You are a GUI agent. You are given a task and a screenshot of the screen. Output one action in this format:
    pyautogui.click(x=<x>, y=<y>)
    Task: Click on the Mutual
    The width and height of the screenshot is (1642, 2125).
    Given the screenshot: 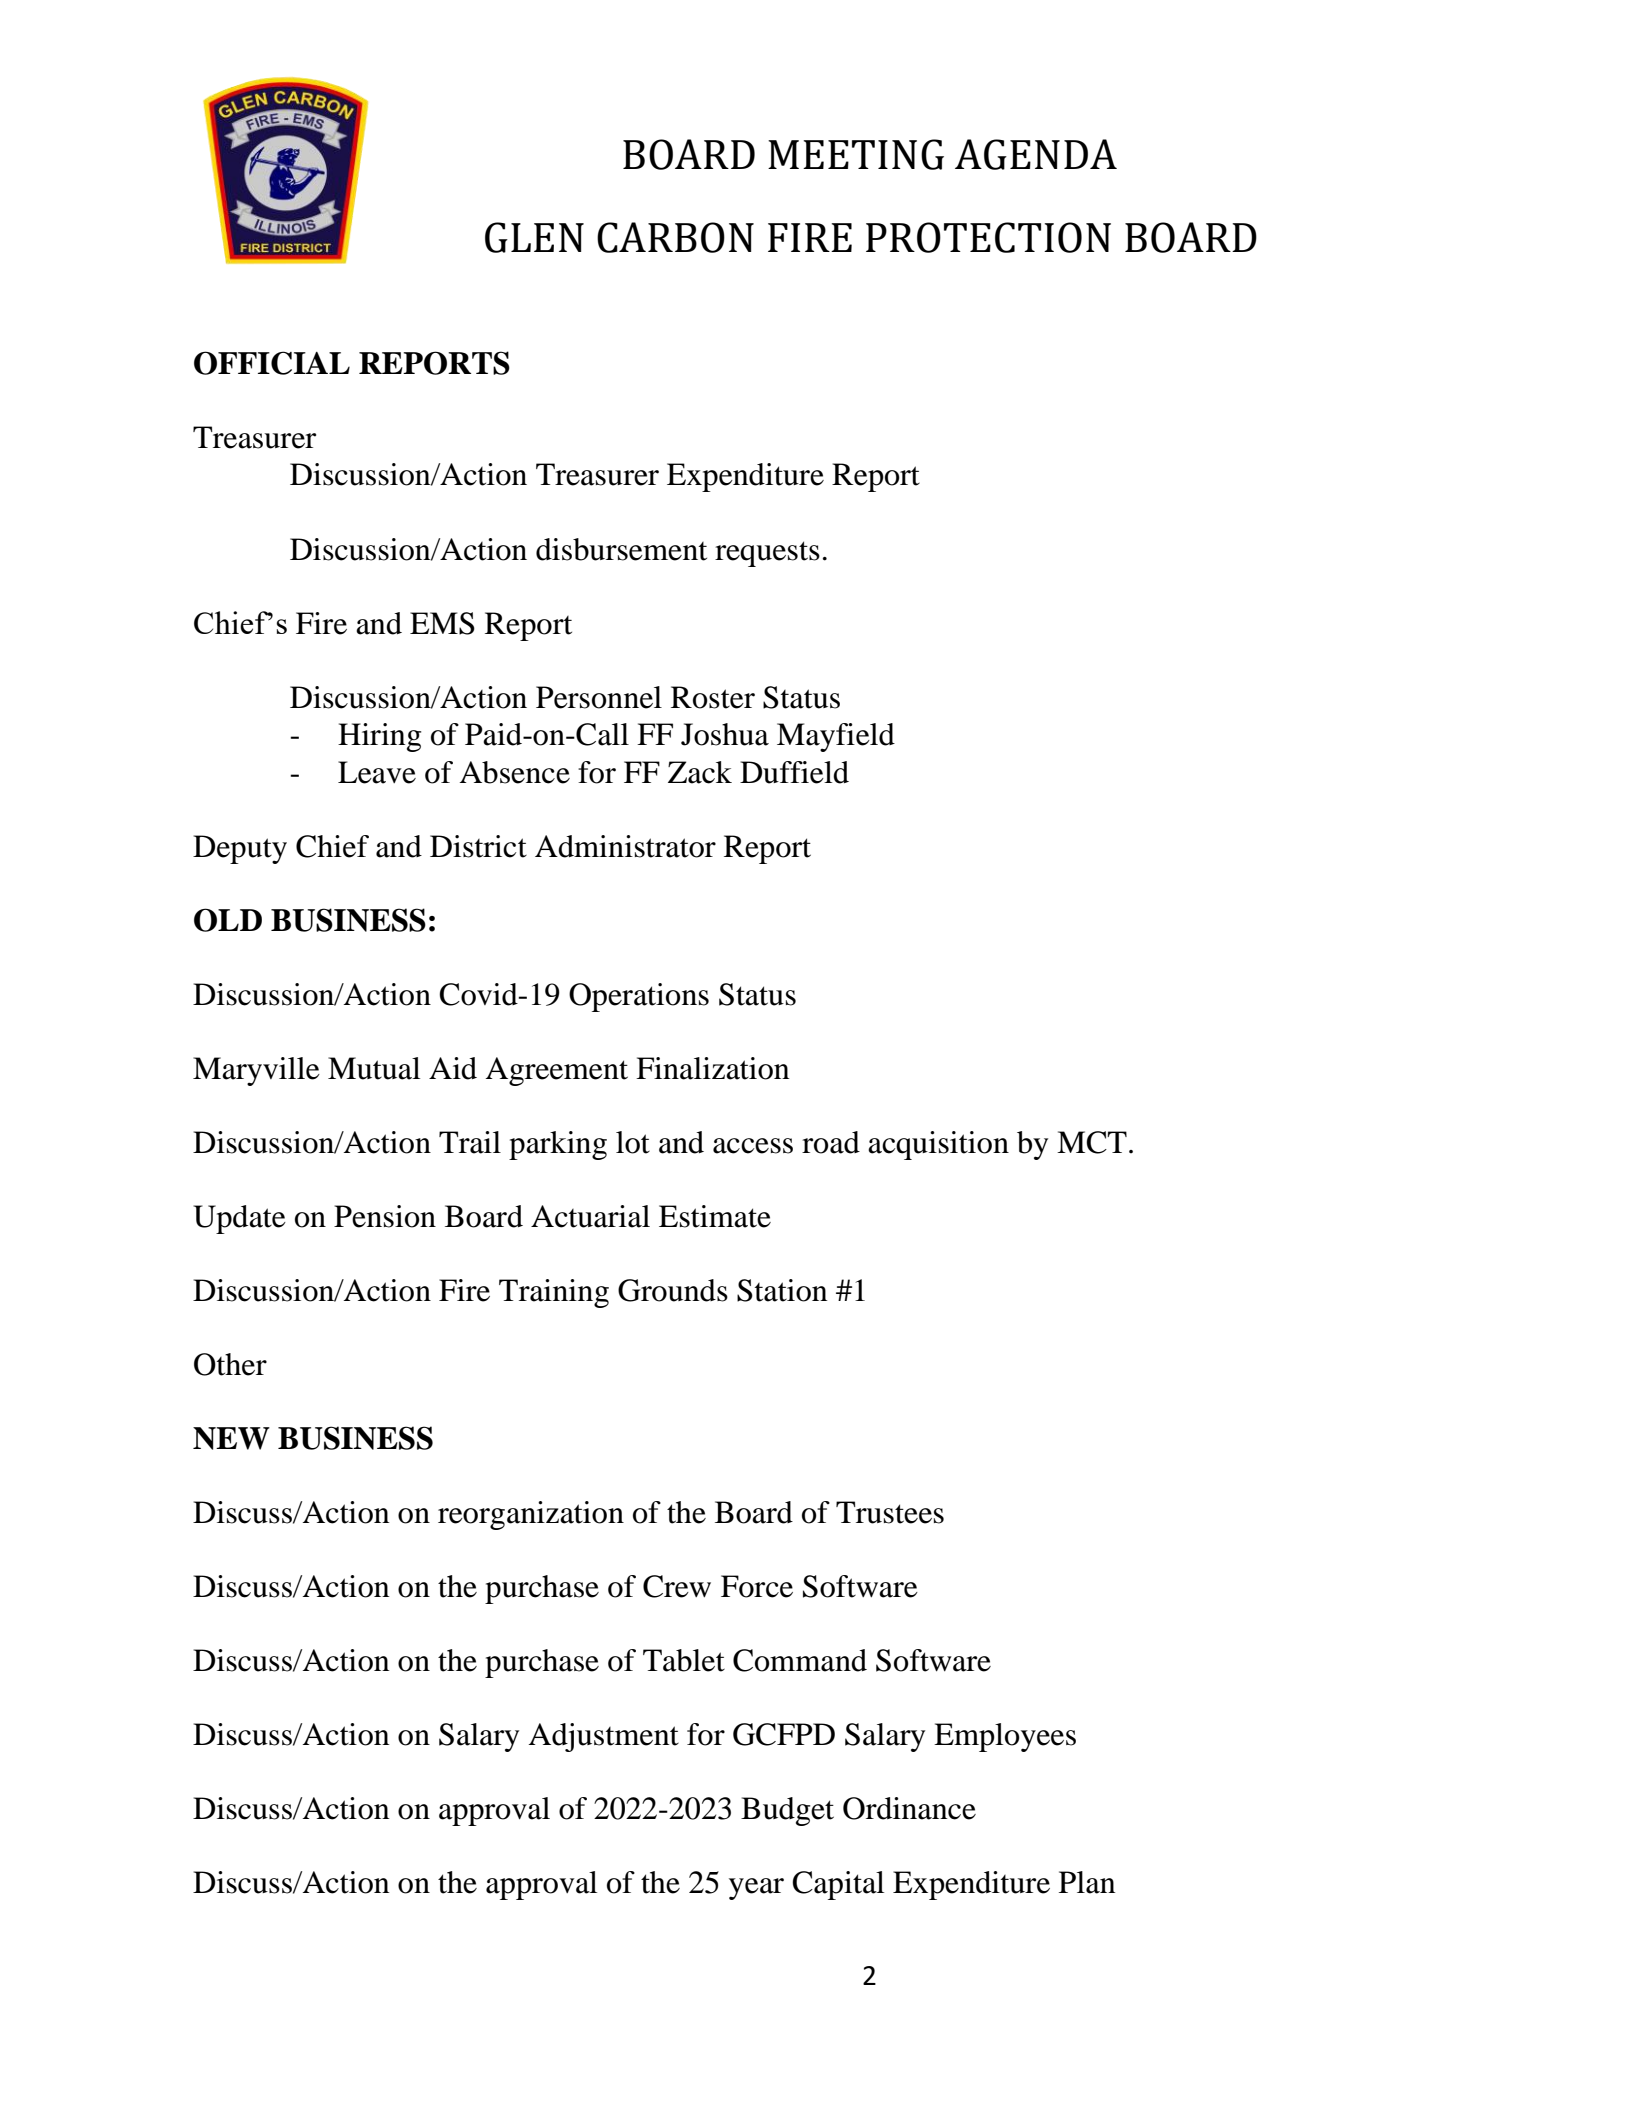 What is the action you would take?
    pyautogui.click(x=374, y=1068)
